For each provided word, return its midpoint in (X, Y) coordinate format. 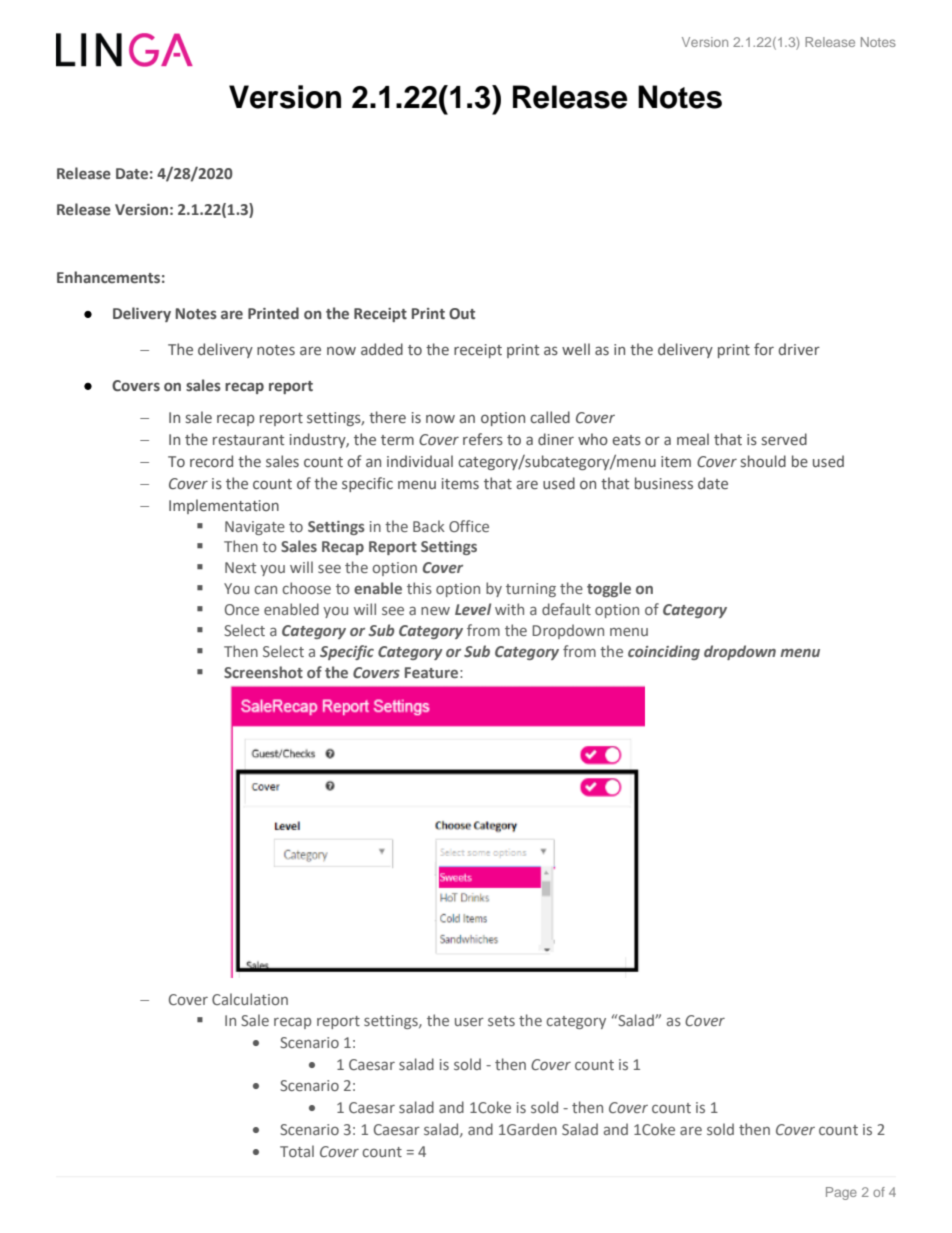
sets (501, 1021)
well (576, 349)
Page (841, 1193)
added (382, 349)
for (764, 349)
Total (297, 1151)
